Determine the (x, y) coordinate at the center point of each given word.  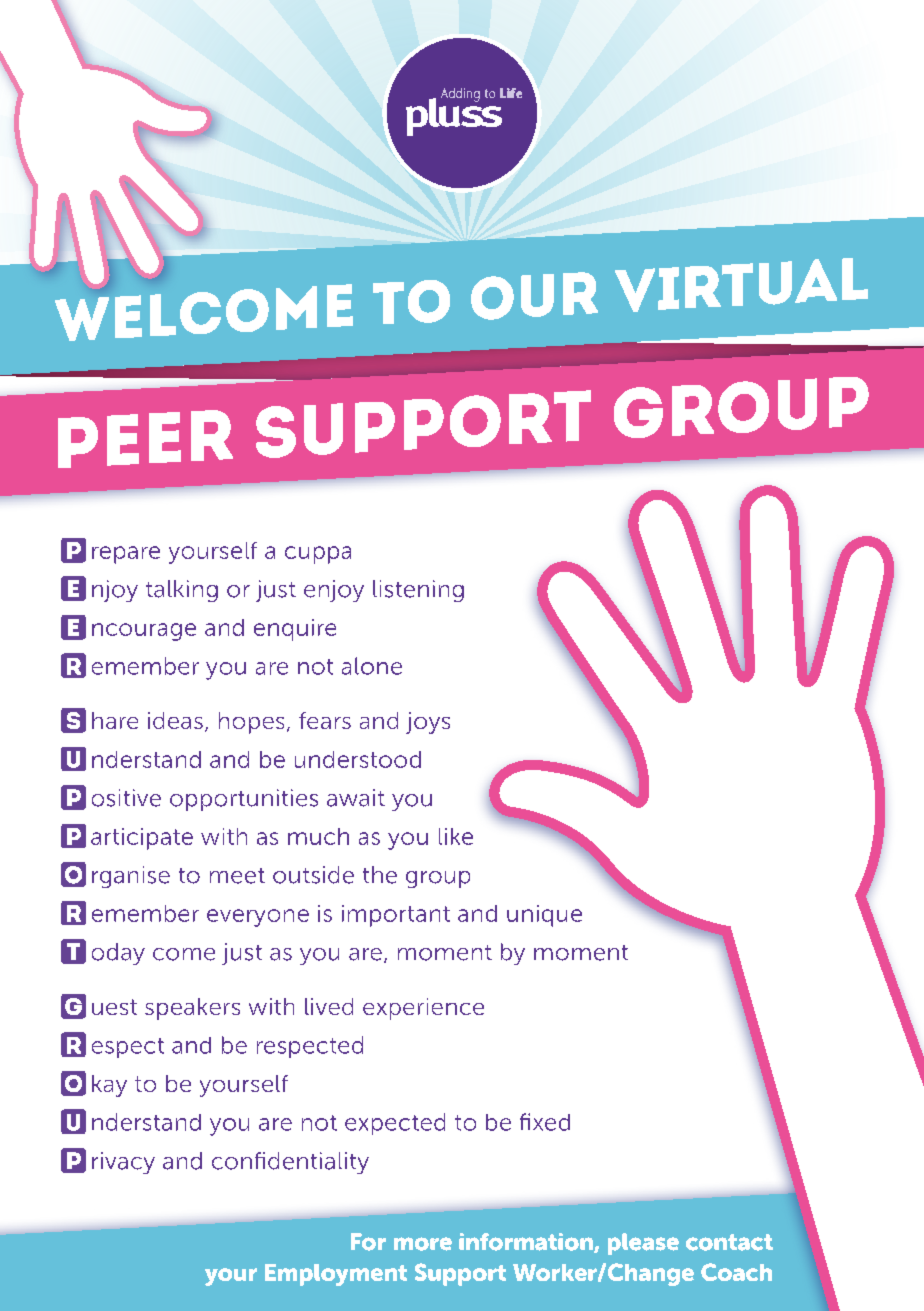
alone (372, 666)
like (456, 836)
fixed (545, 1122)
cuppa (318, 555)
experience (423, 1009)
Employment (336, 1275)
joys (428, 723)
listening (418, 591)
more (423, 1244)
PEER (145, 439)
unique (544, 916)
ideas (175, 720)
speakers (192, 1009)
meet (237, 876)
